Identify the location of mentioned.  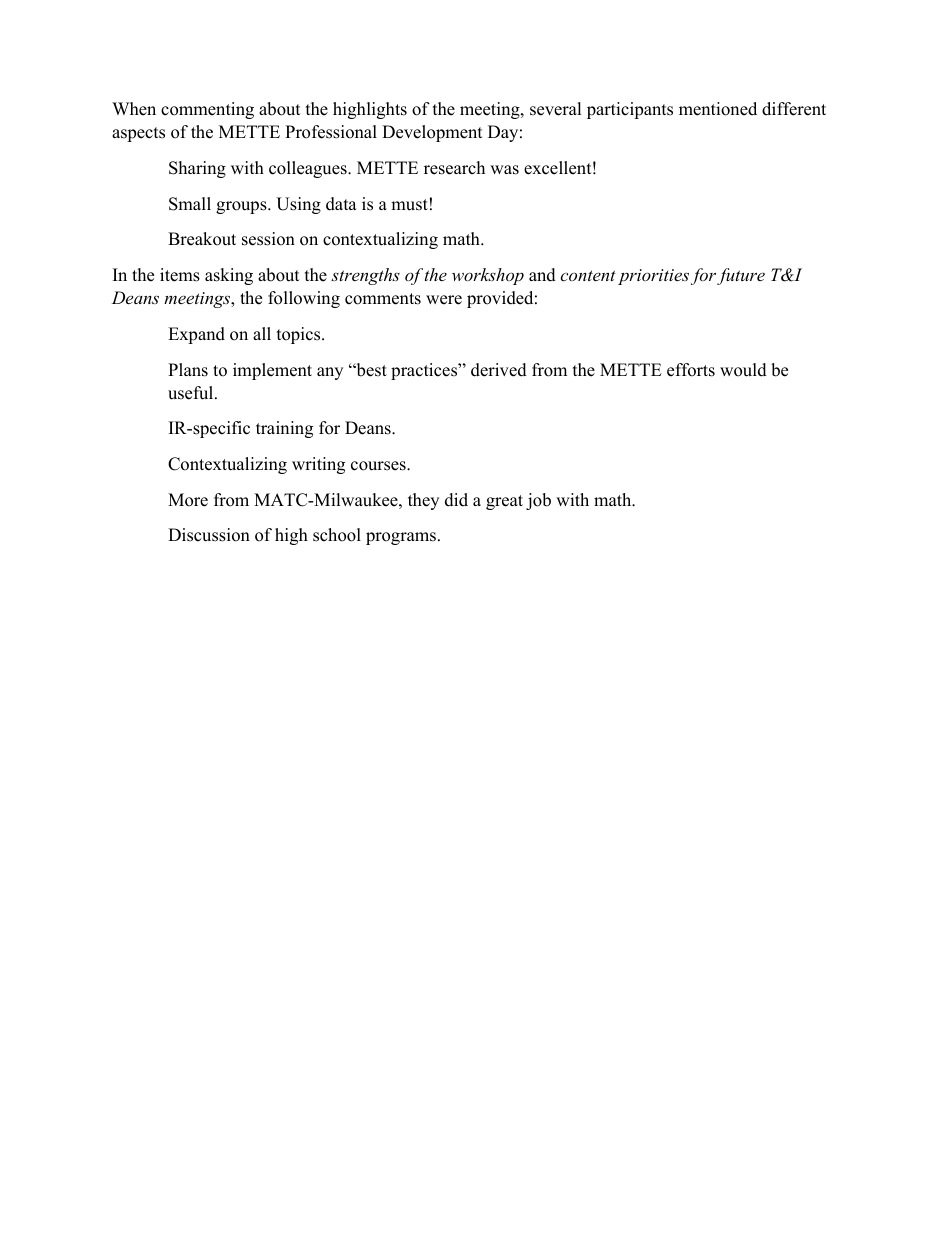
(718, 109).
